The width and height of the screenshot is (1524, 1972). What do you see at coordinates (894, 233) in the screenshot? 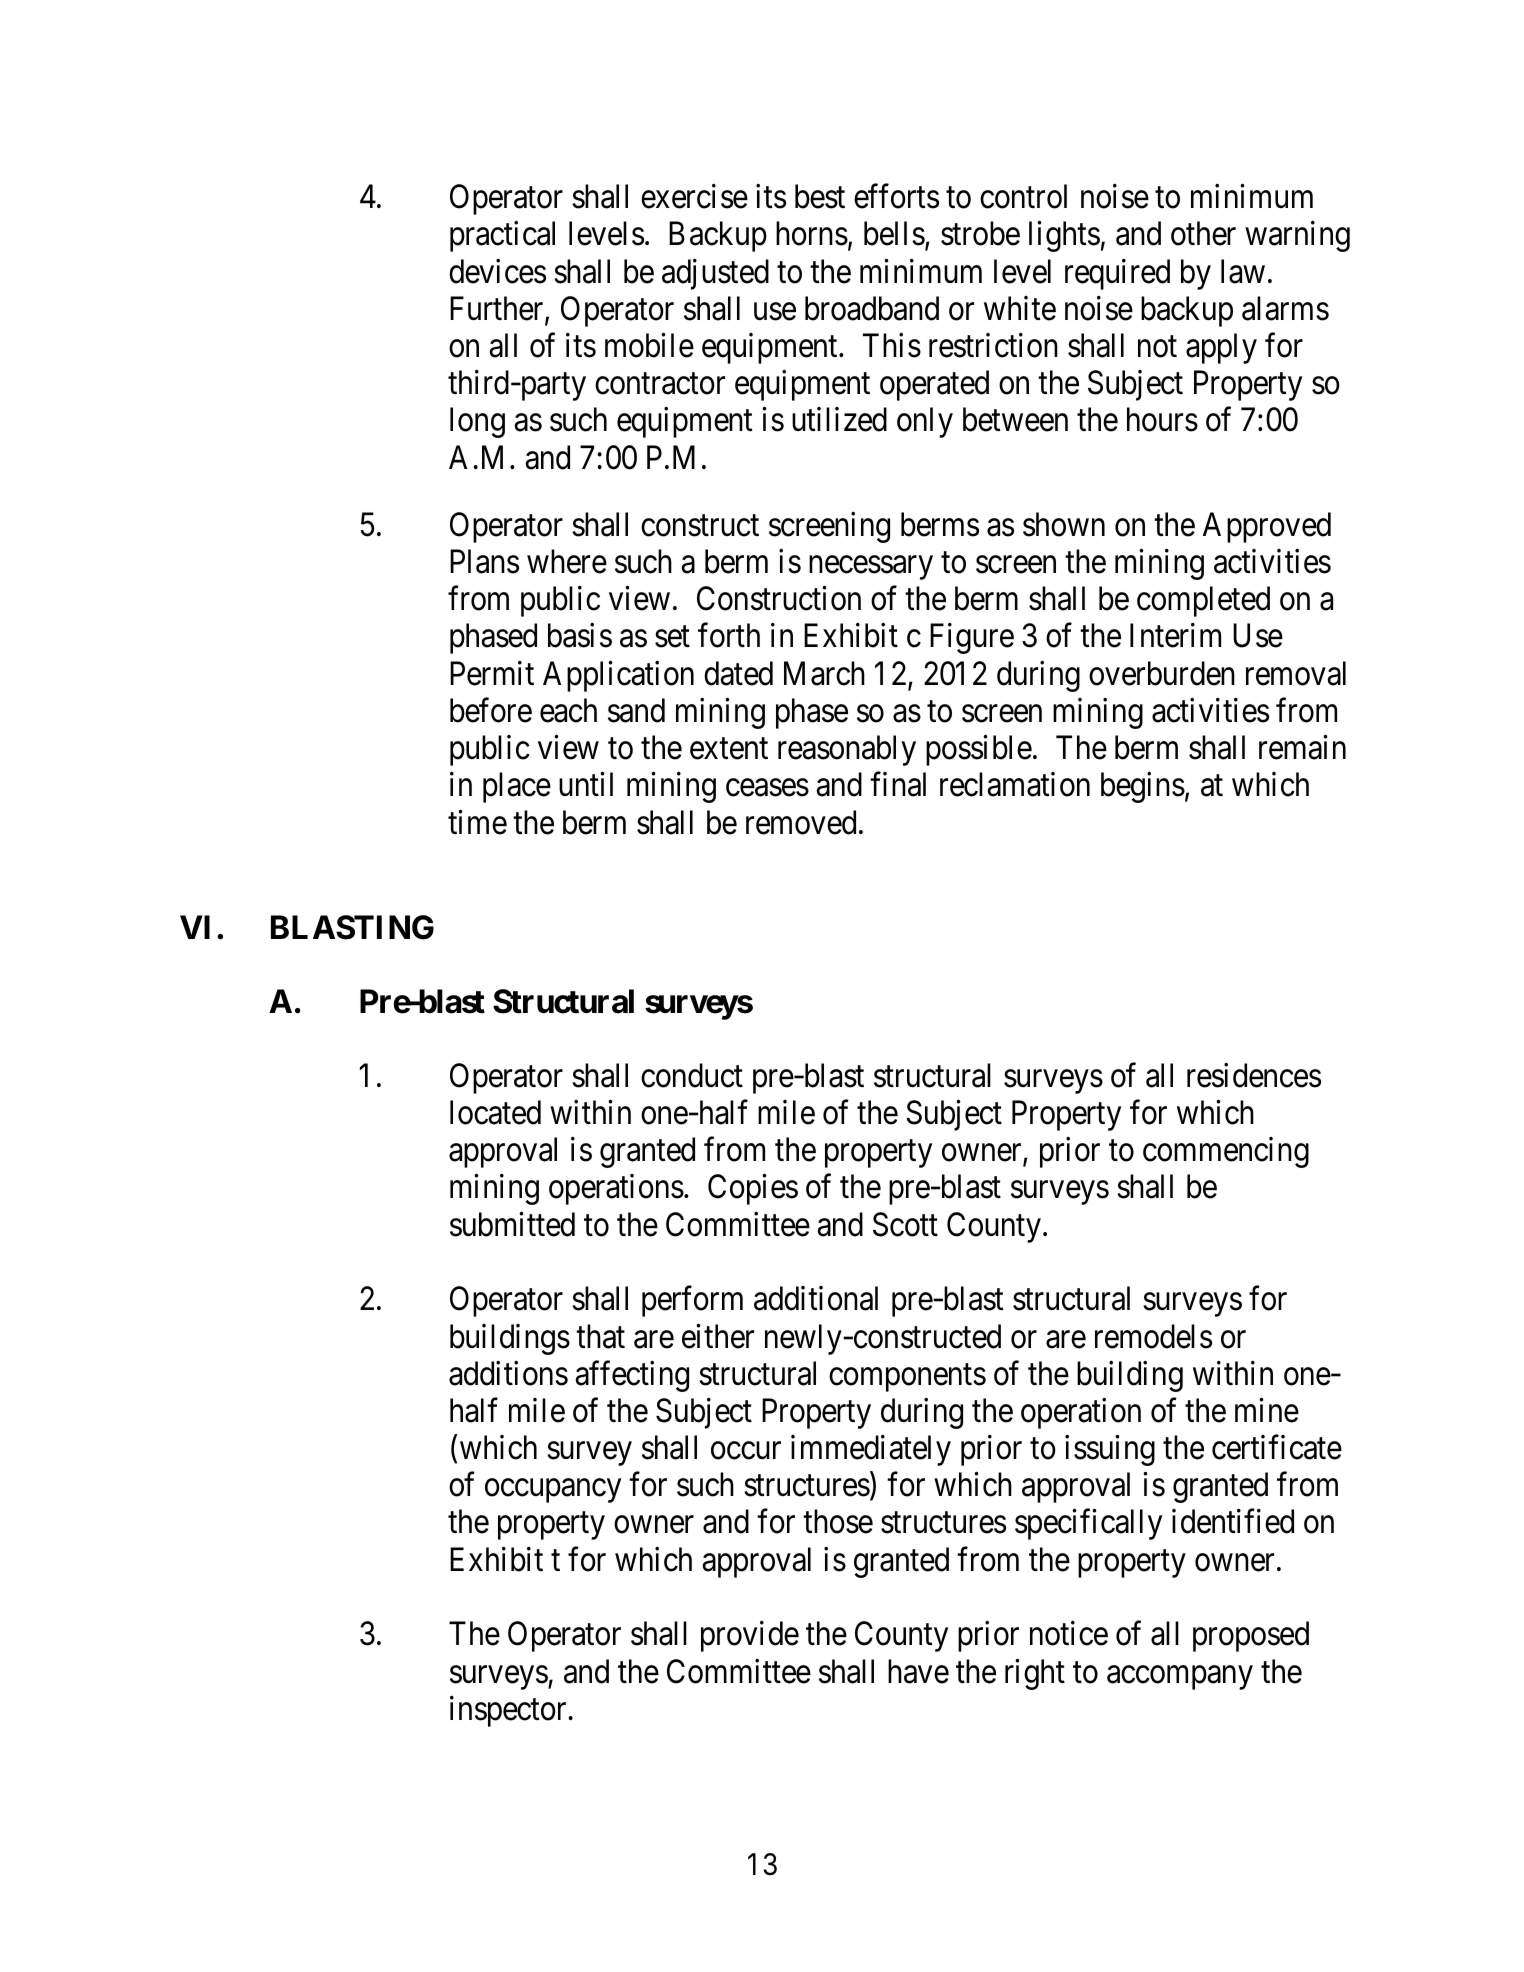
I see `bells` at bounding box center [894, 233].
